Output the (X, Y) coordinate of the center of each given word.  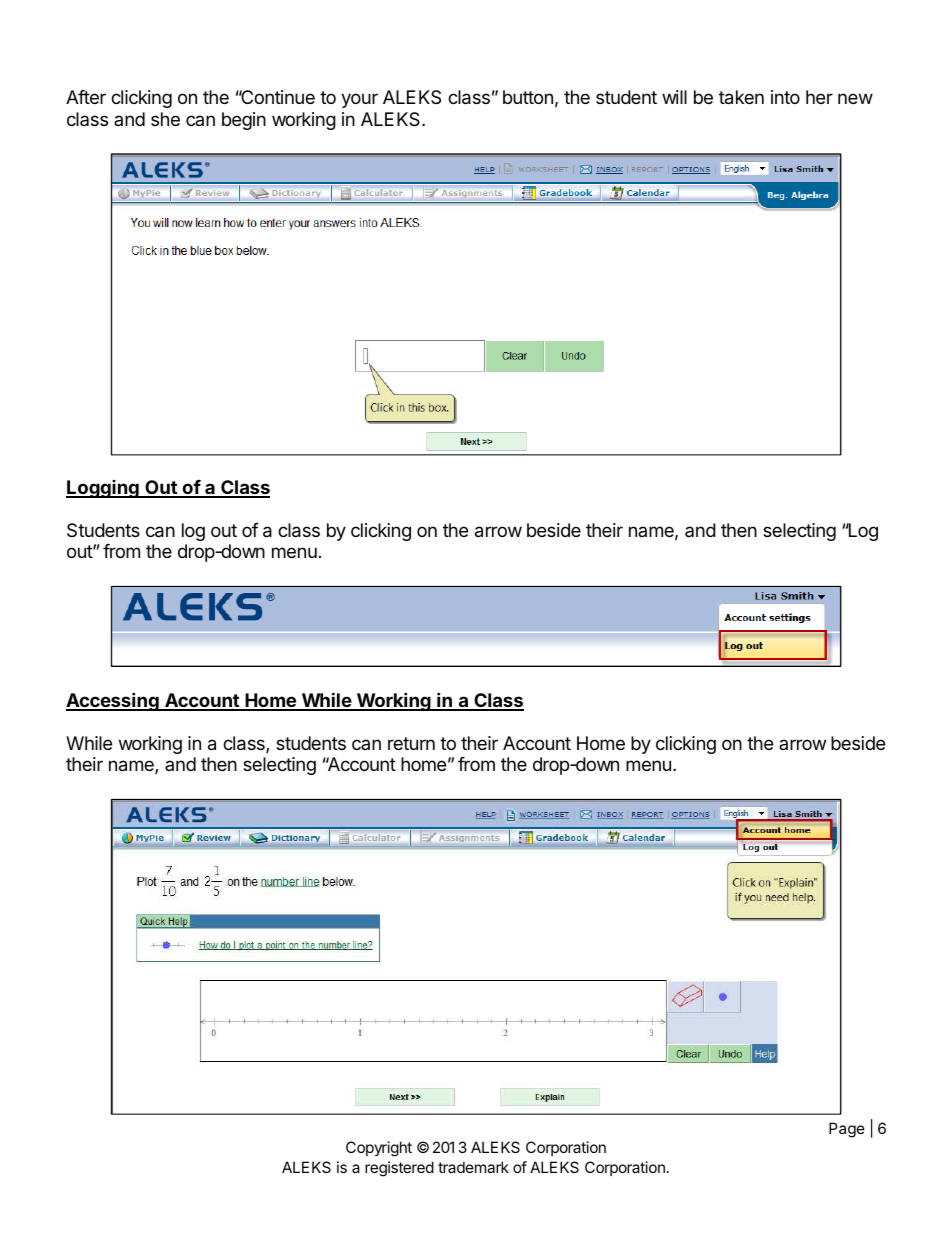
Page (847, 1130)
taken (741, 97)
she (165, 119)
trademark (473, 1167)
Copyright (379, 1149)
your (359, 100)
